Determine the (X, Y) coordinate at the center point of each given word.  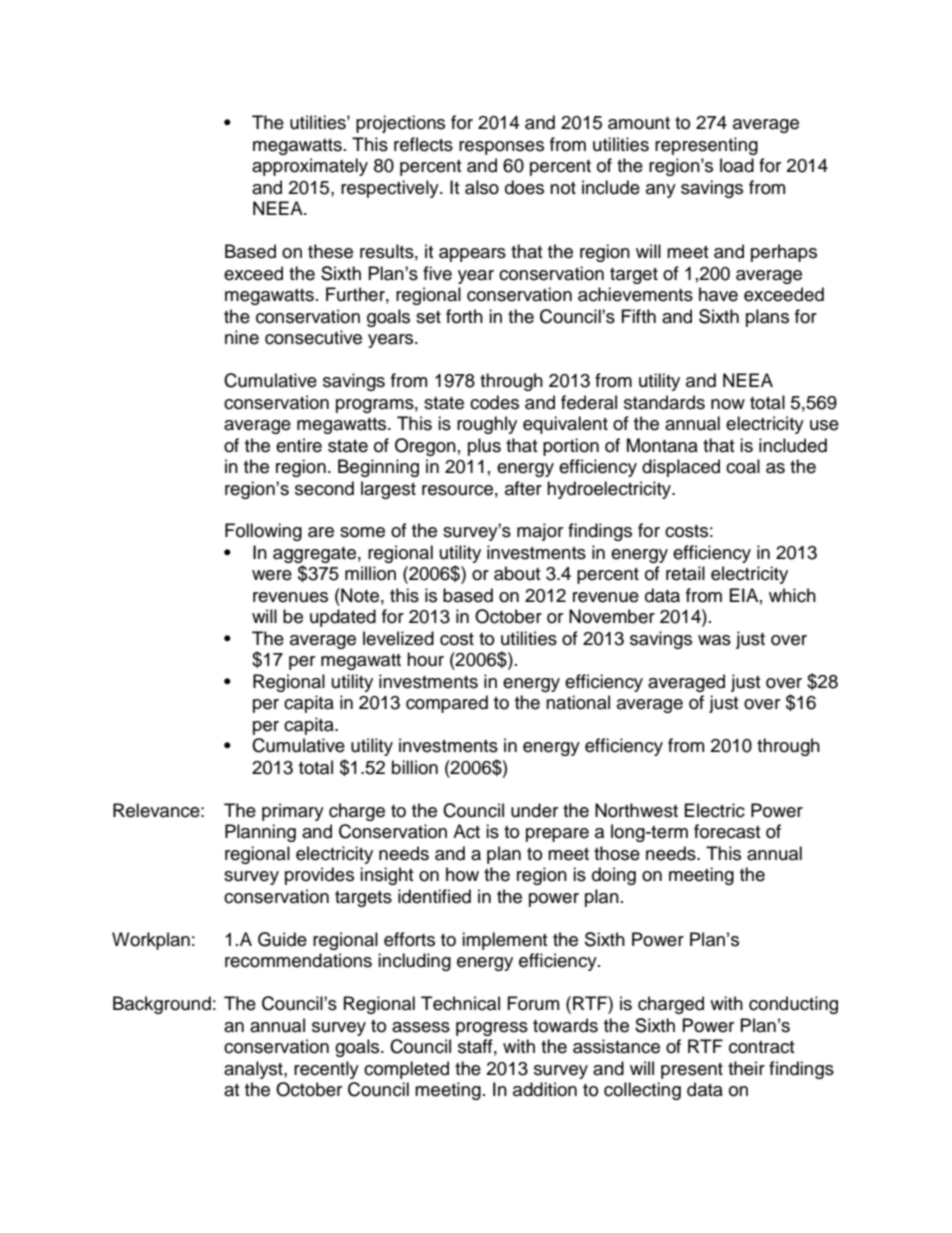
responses (501, 148)
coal (743, 466)
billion (415, 767)
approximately (310, 167)
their (746, 1068)
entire (299, 445)
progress (492, 1029)
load (737, 165)
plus (484, 447)
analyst (254, 1070)
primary (293, 812)
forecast (727, 831)
